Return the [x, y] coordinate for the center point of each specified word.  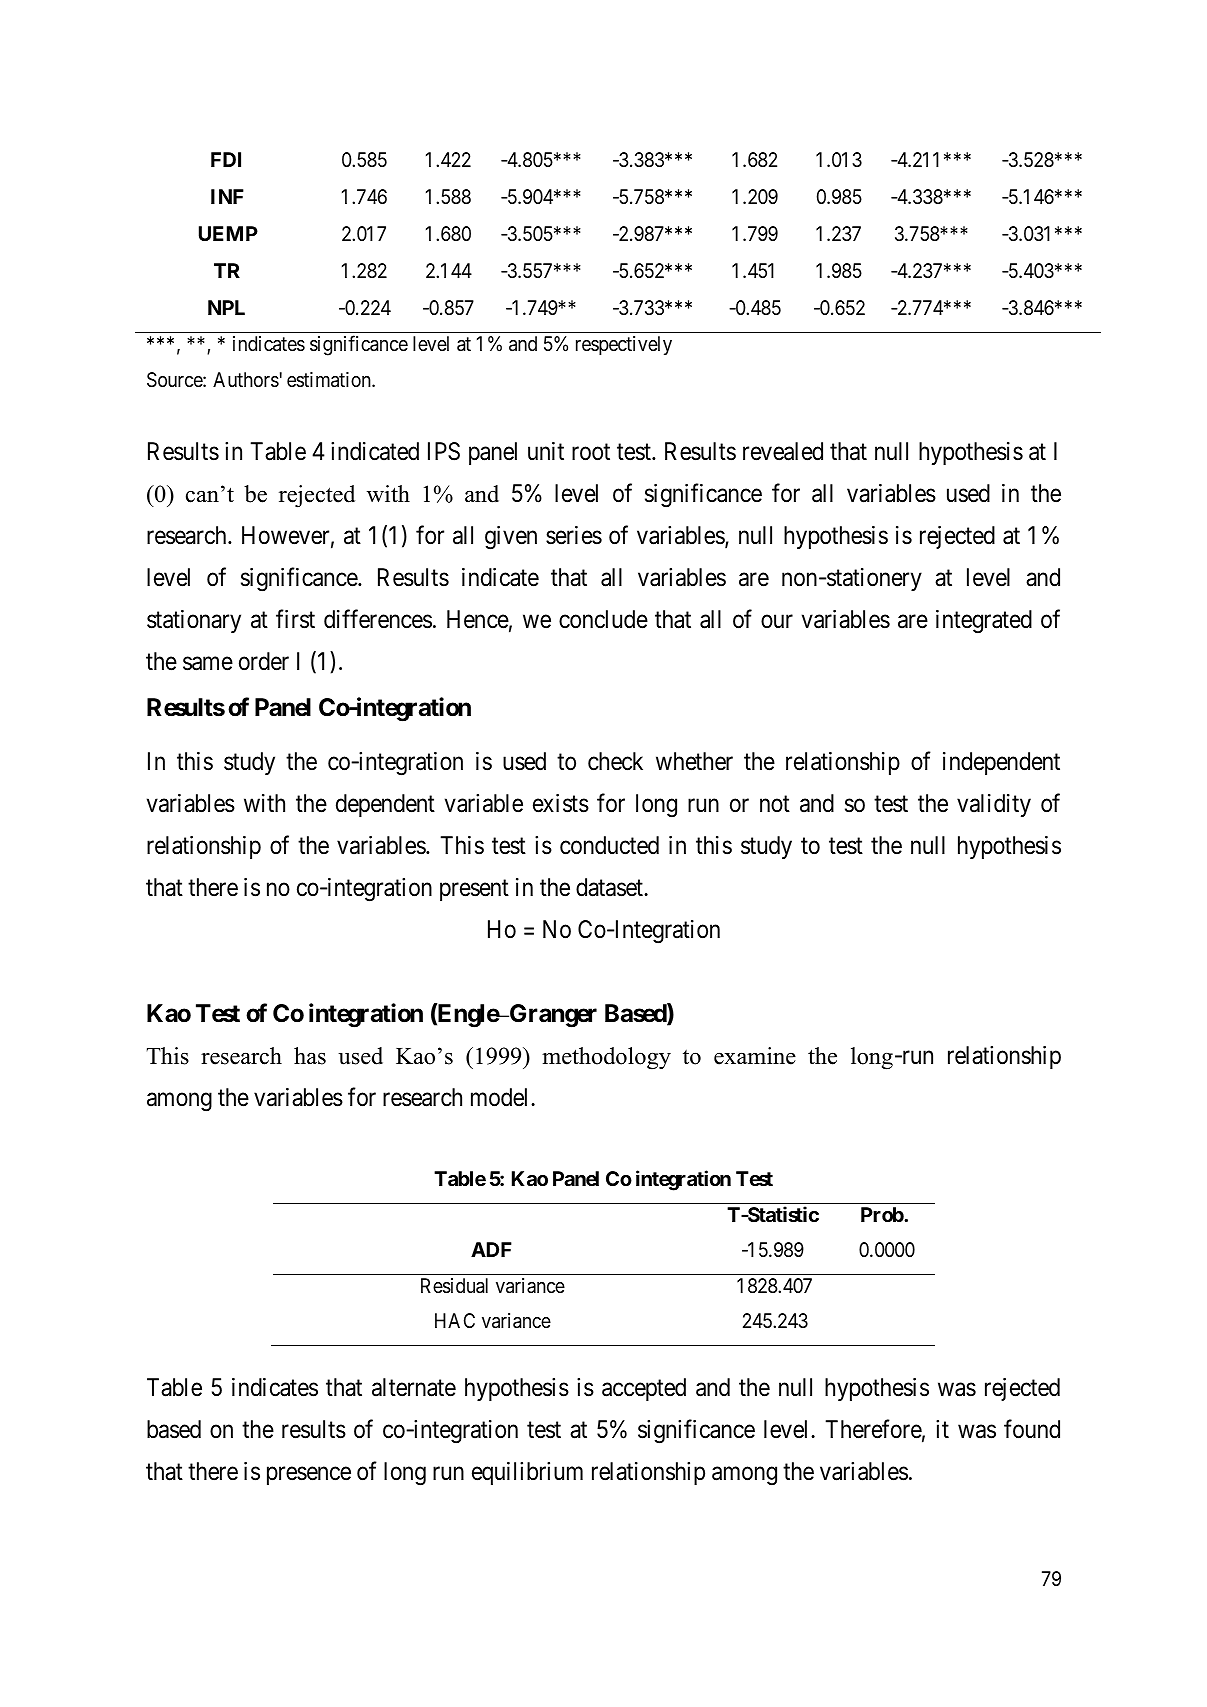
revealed [783, 451]
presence [309, 1476]
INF [227, 196]
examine [755, 1056]
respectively [624, 345]
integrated [984, 622]
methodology [606, 1058]
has [310, 1056]
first [295, 619]
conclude [603, 619]
